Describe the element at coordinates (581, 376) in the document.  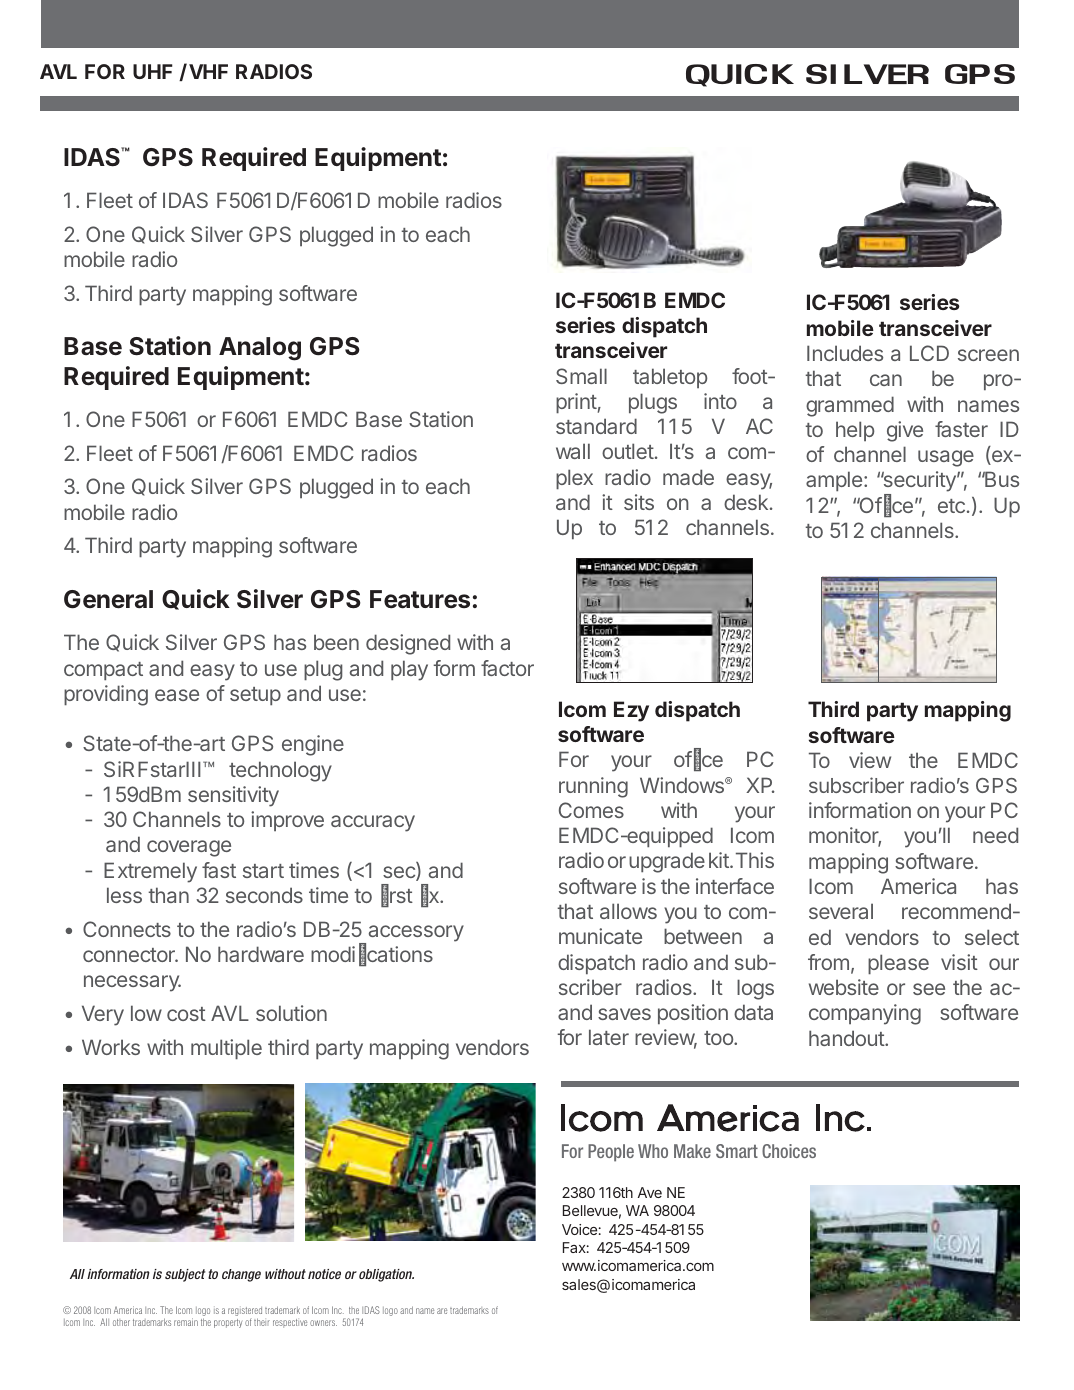
I see `Small` at that location.
